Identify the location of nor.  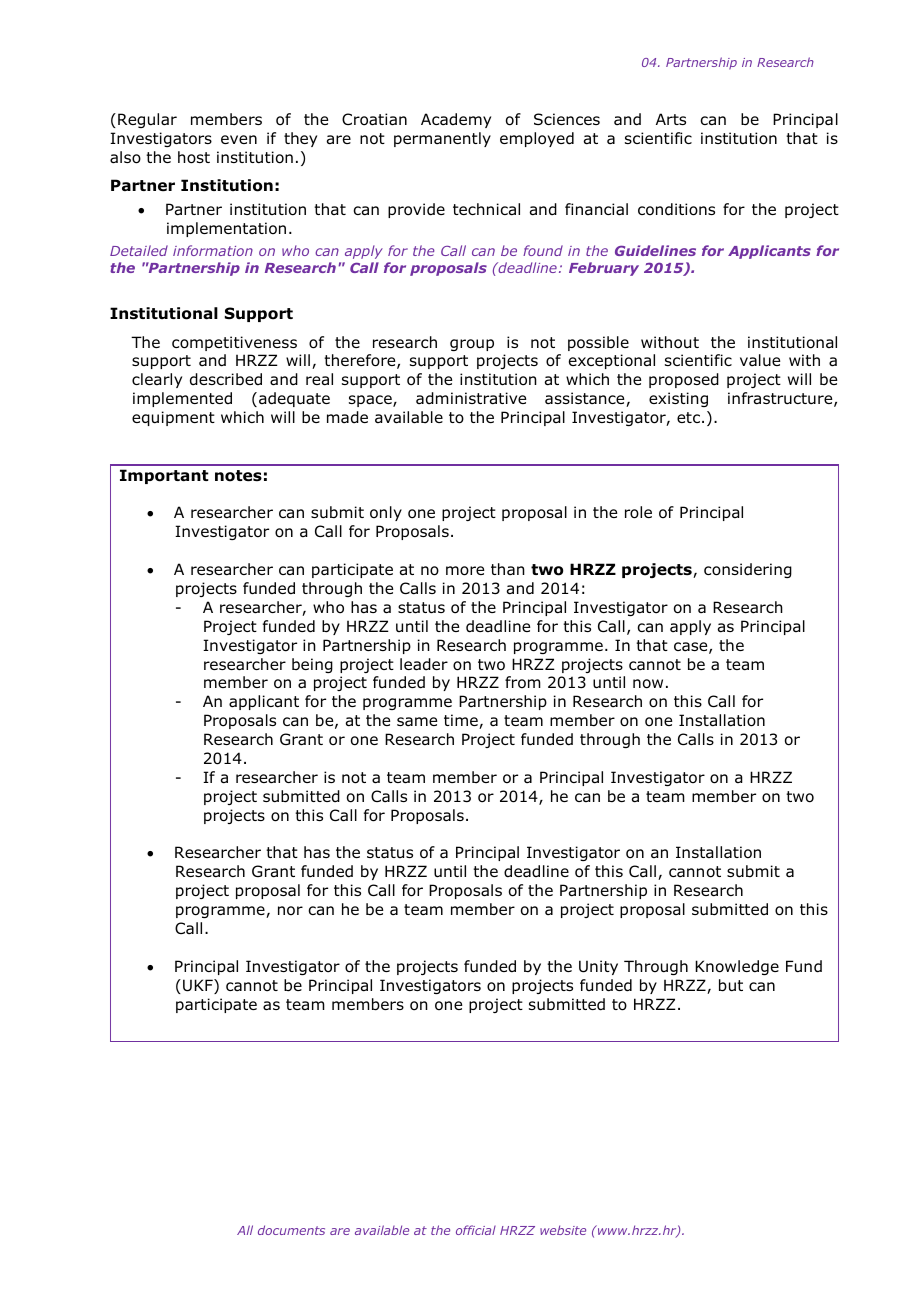
(290, 911).
